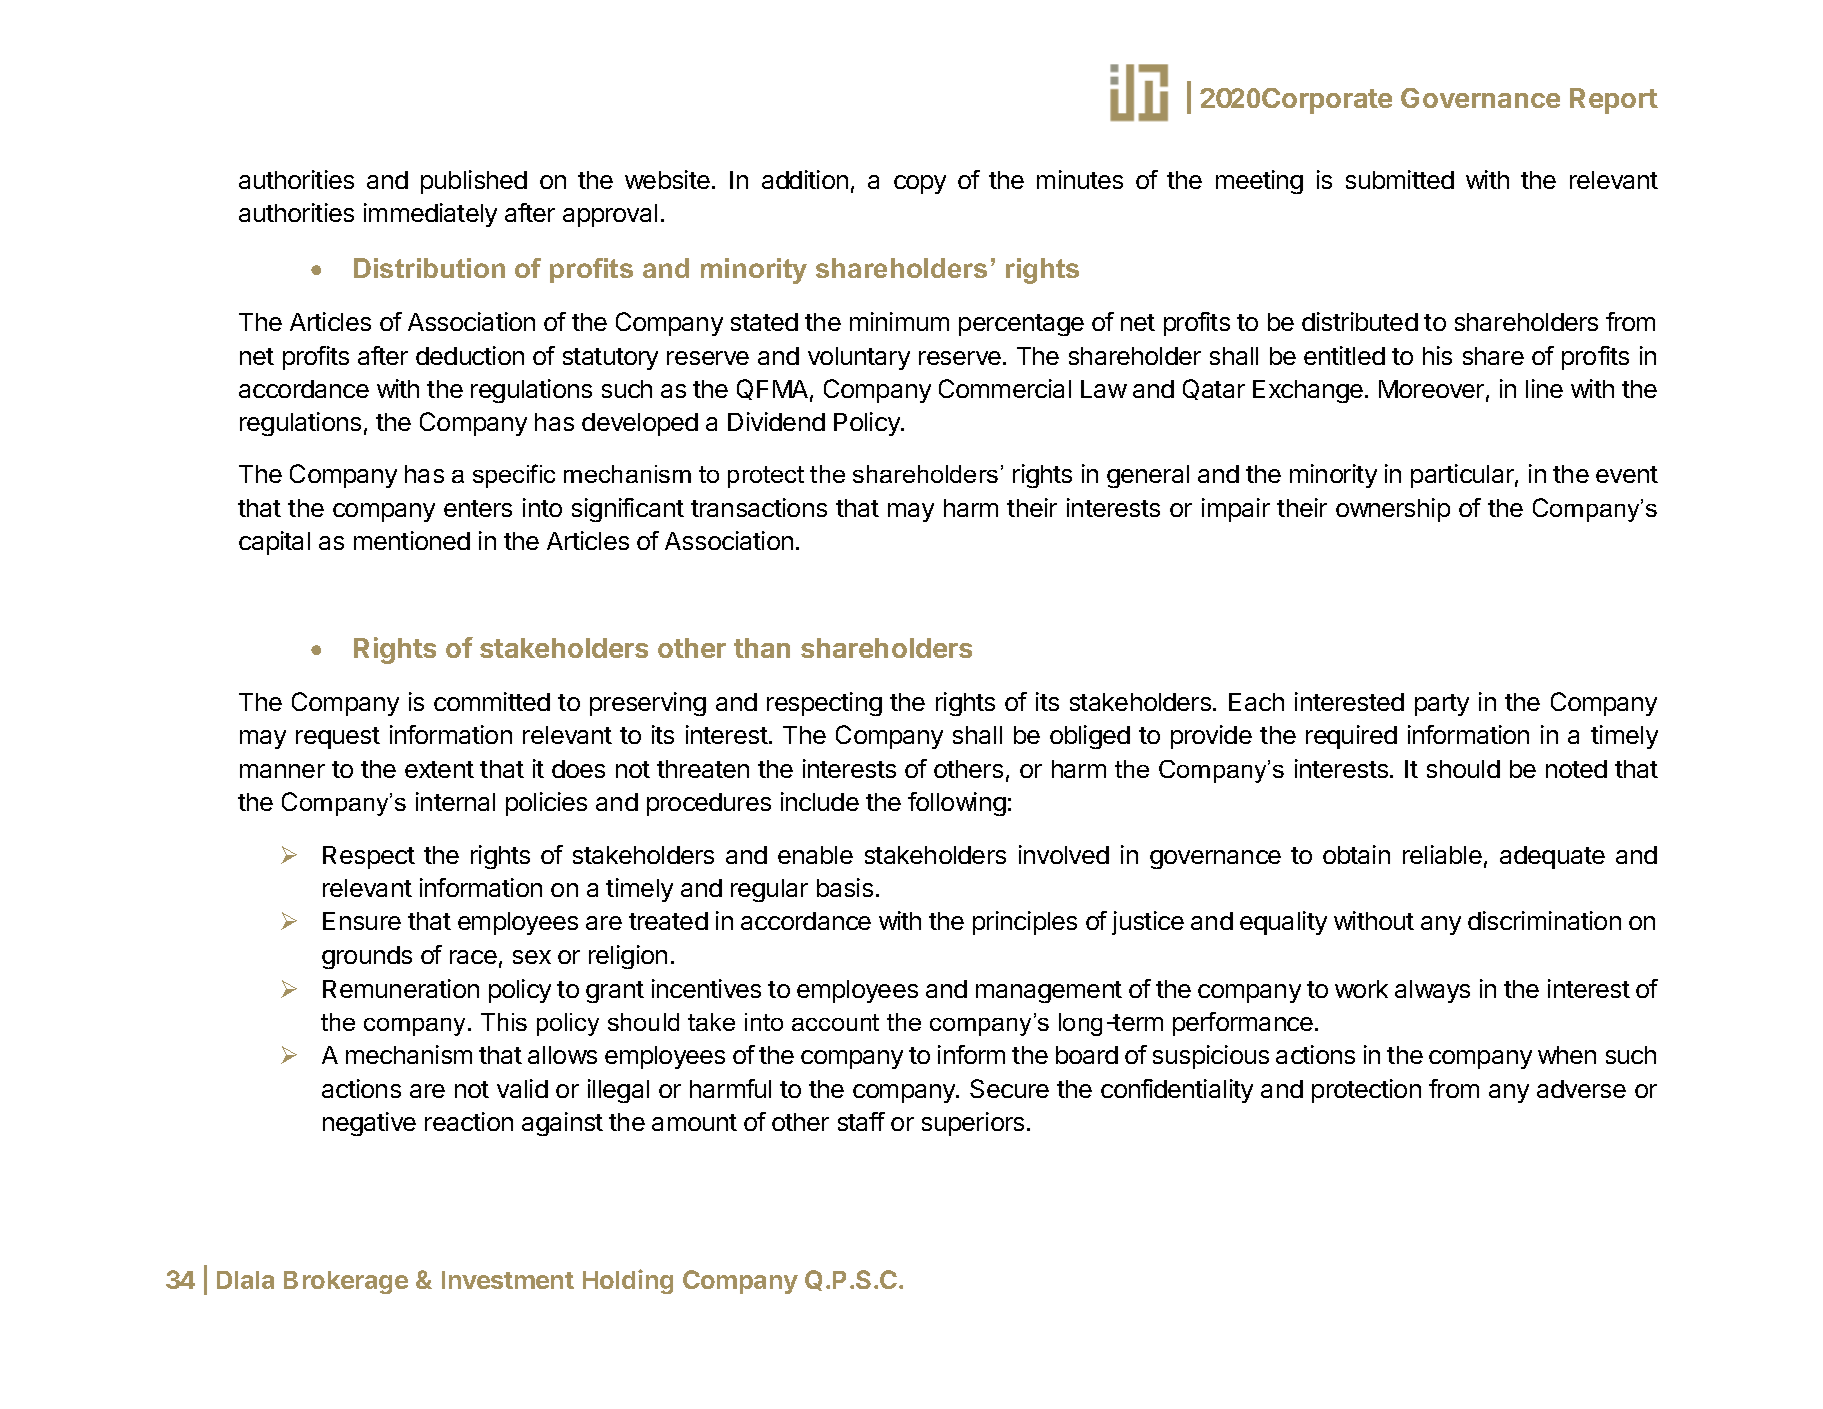 Image resolution: width=1823 pixels, height=1409 pixels. Describe the element at coordinates (1090, 737) in the page. I see `obliged` at that location.
